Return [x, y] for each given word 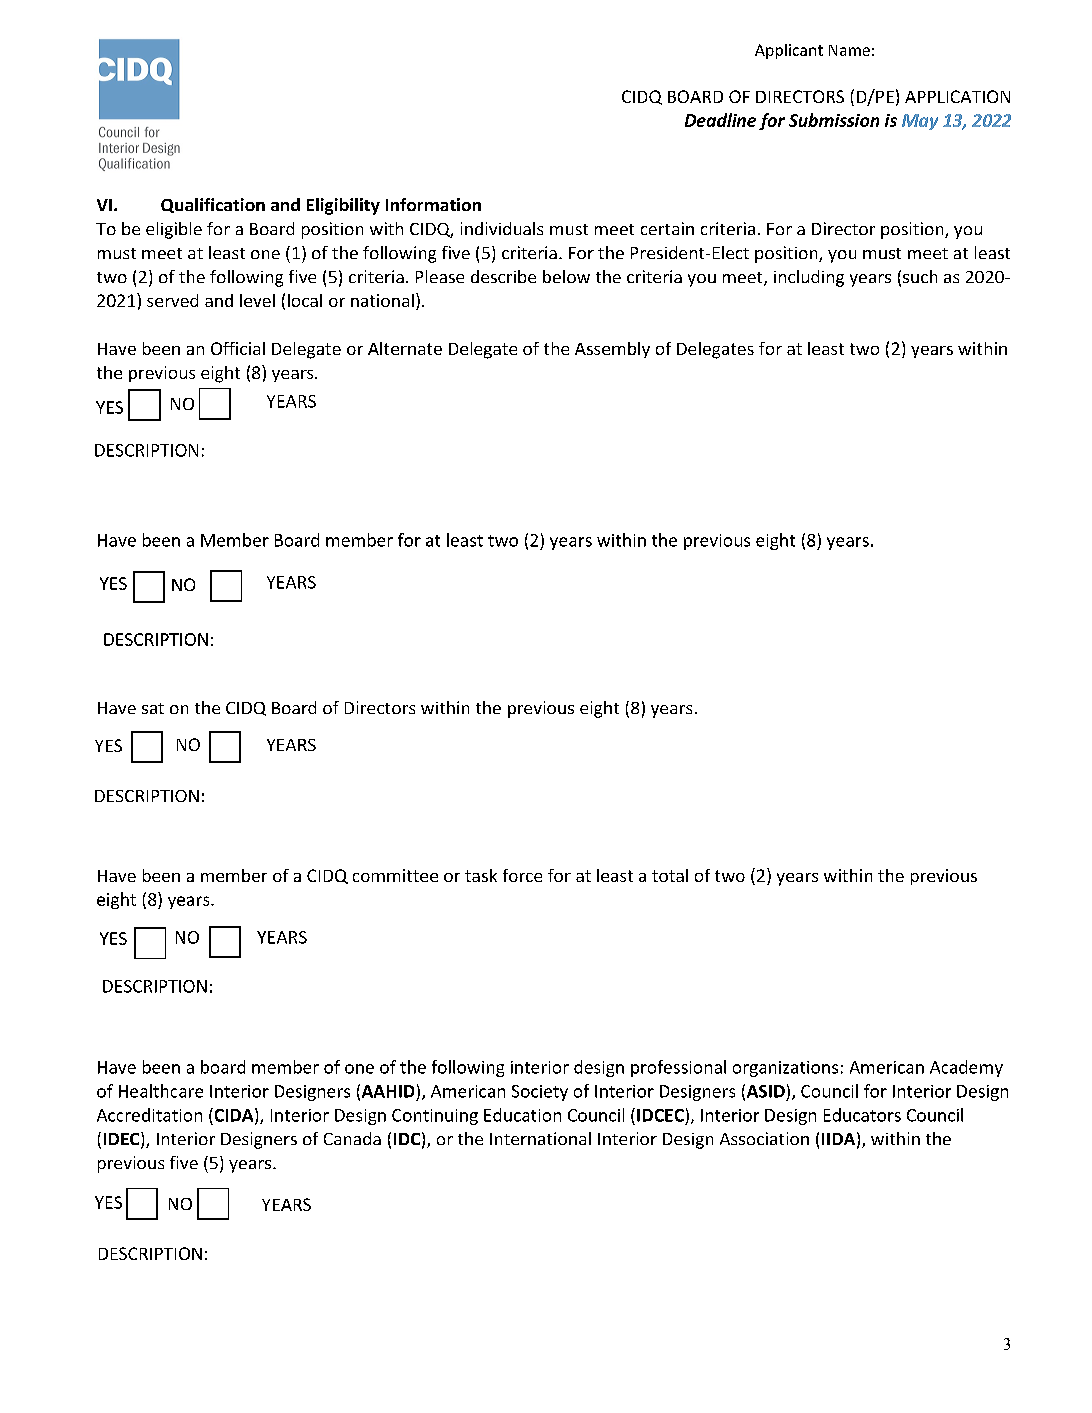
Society [540, 1093]
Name [849, 50]
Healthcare [161, 1091]
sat [153, 708]
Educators [862, 1115]
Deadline [720, 120]
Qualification [213, 205]
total [670, 875]
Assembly [612, 350]
